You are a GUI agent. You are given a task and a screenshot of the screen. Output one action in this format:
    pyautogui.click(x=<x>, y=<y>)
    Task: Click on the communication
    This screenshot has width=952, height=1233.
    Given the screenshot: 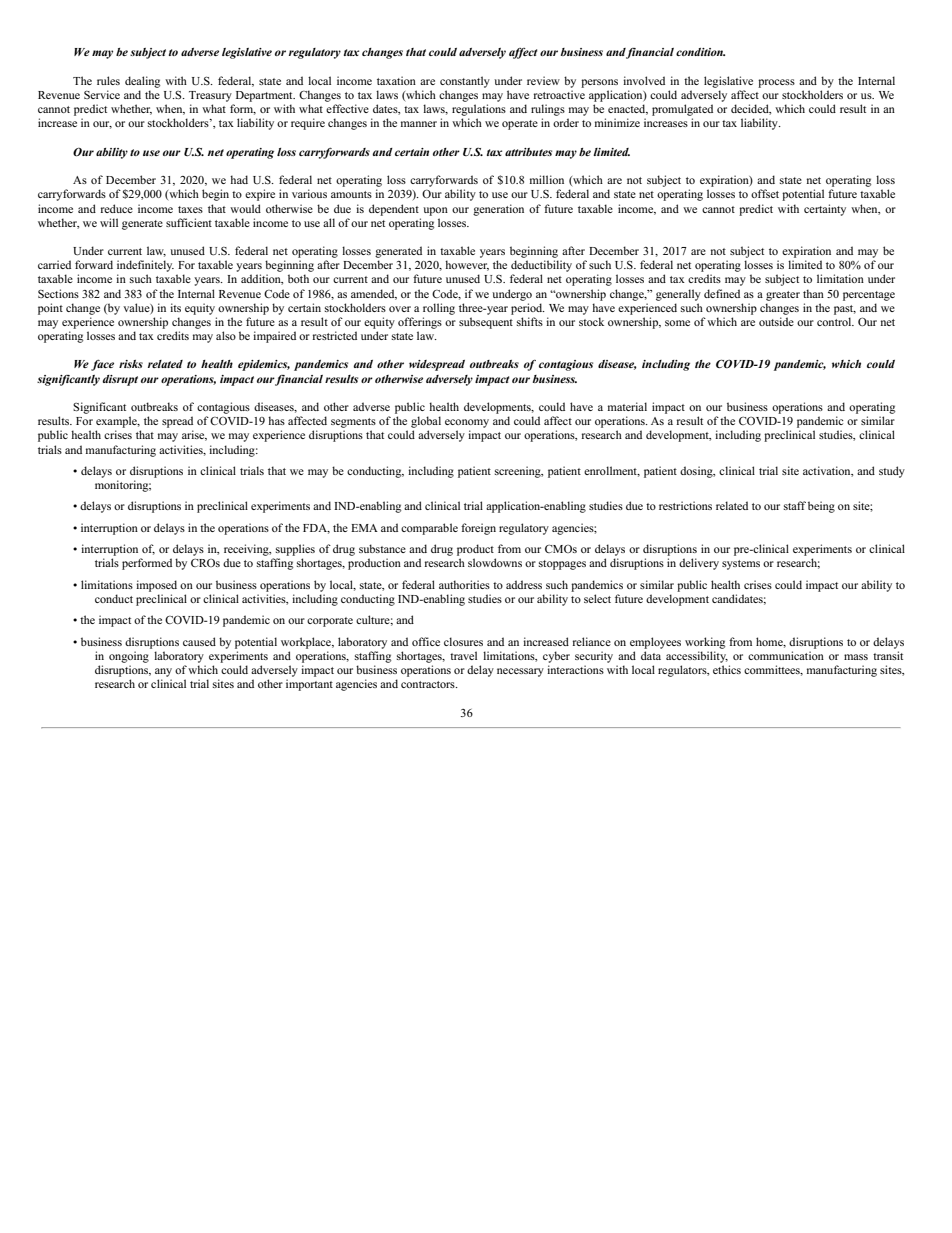 What is the action you would take?
    pyautogui.click(x=786, y=655)
